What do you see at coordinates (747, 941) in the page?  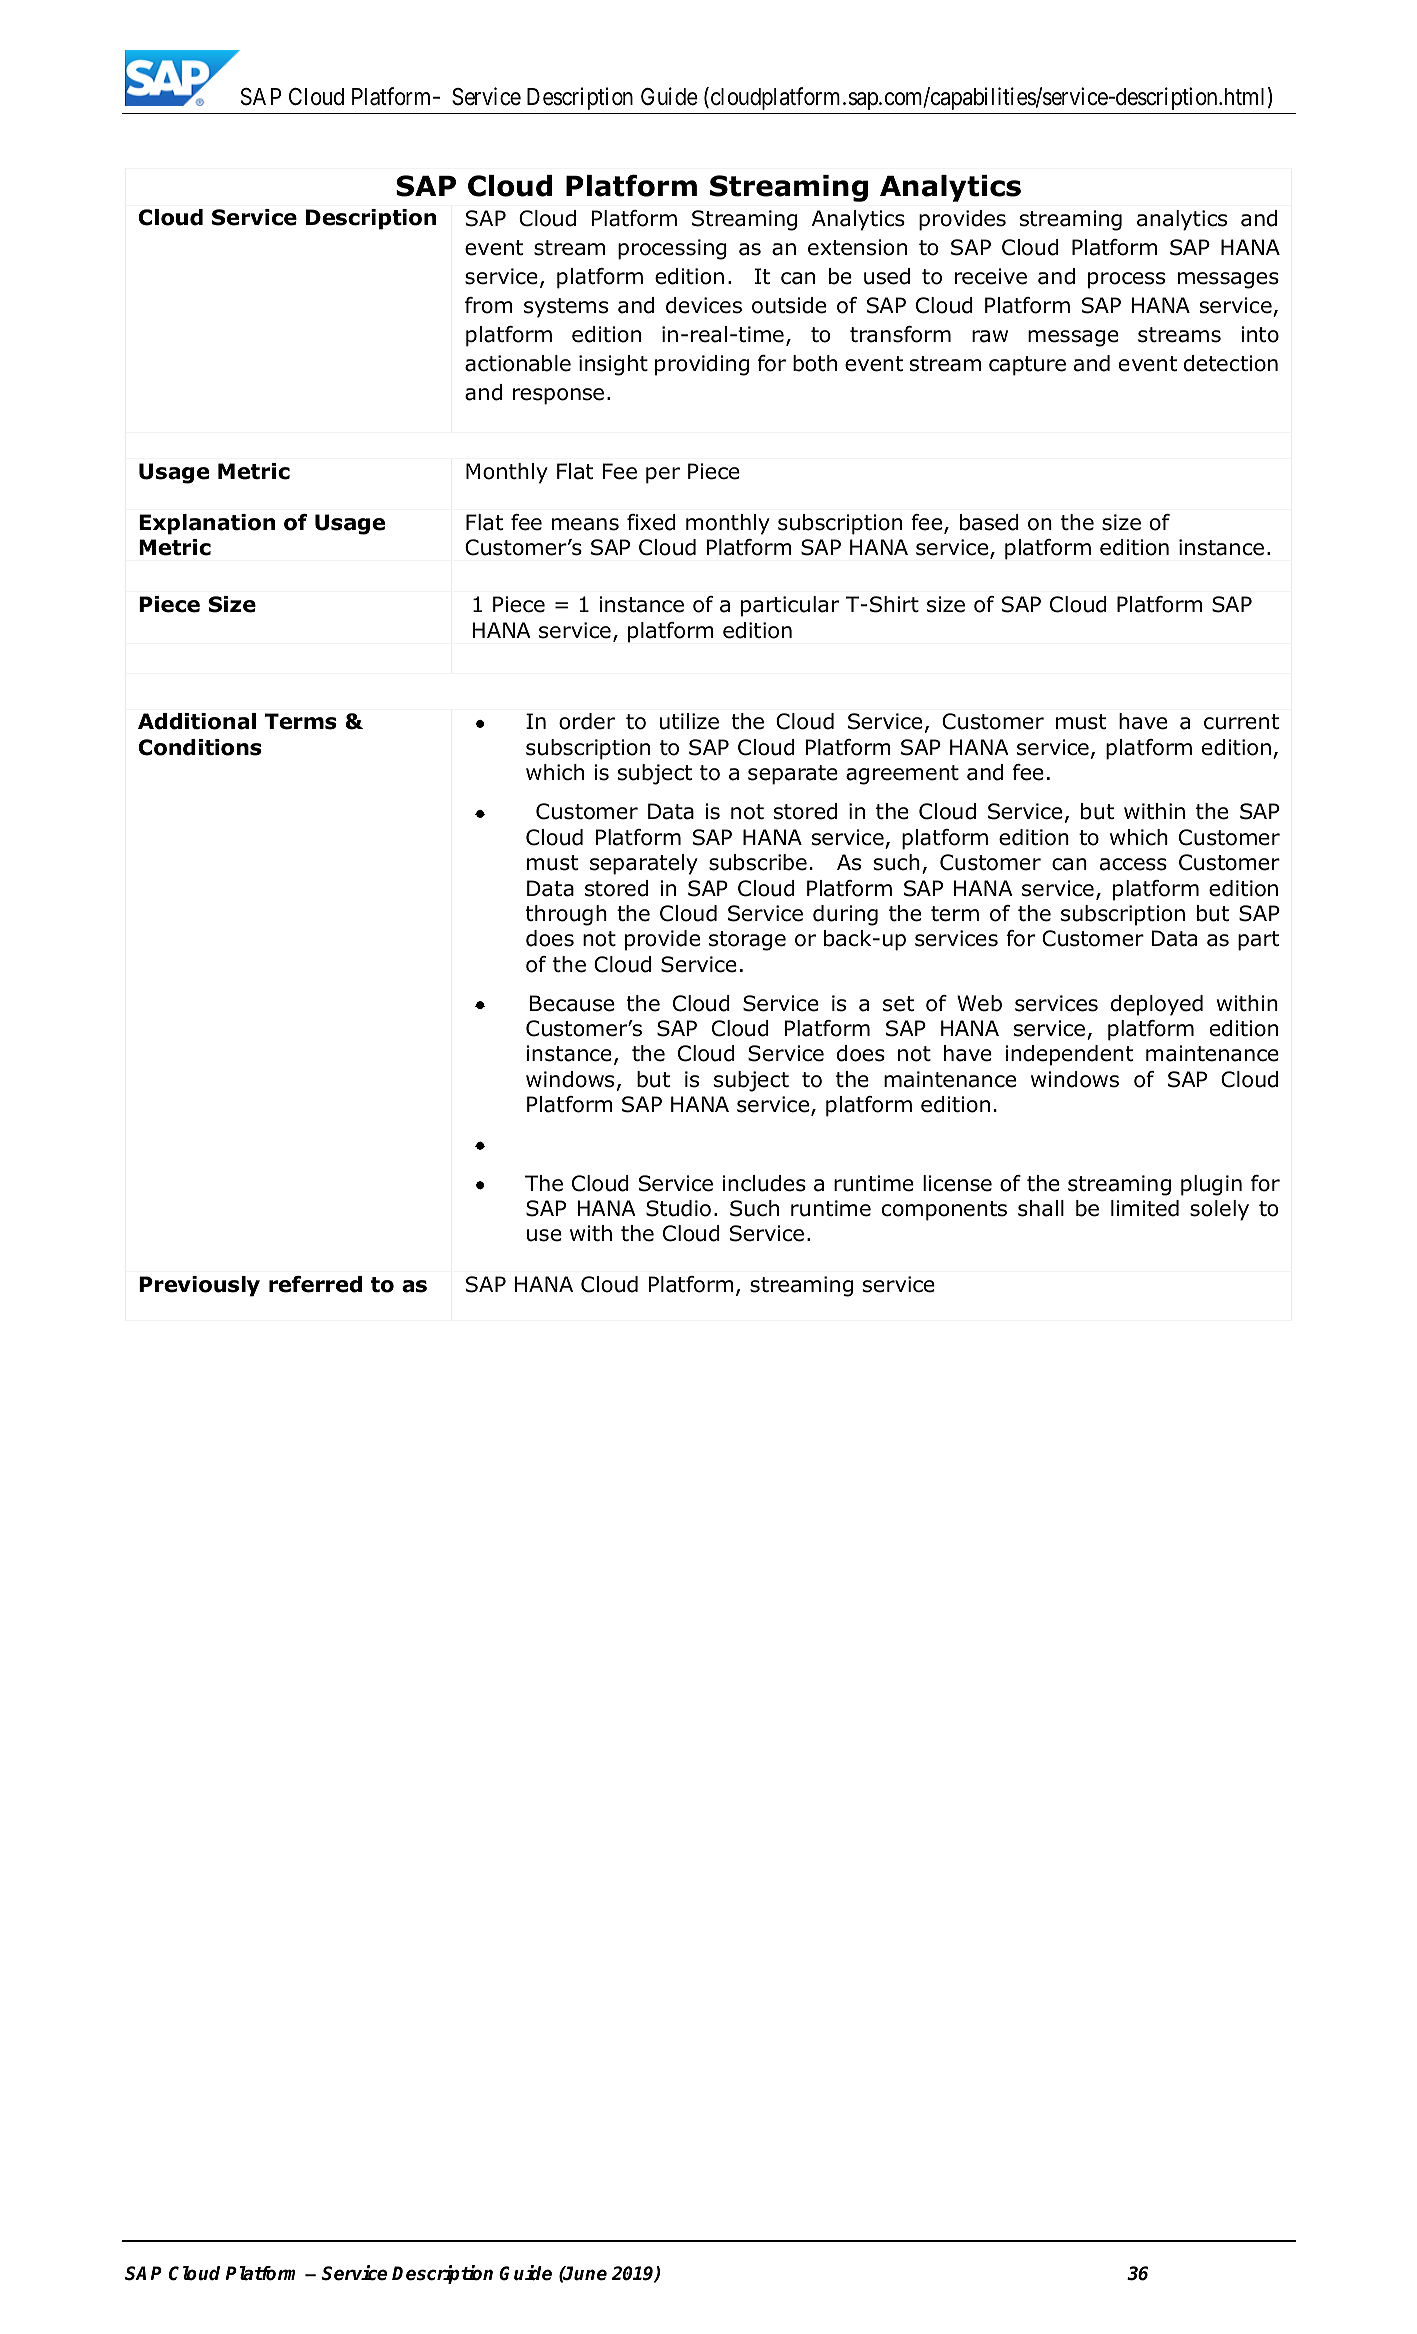 I see `storage` at bounding box center [747, 941].
